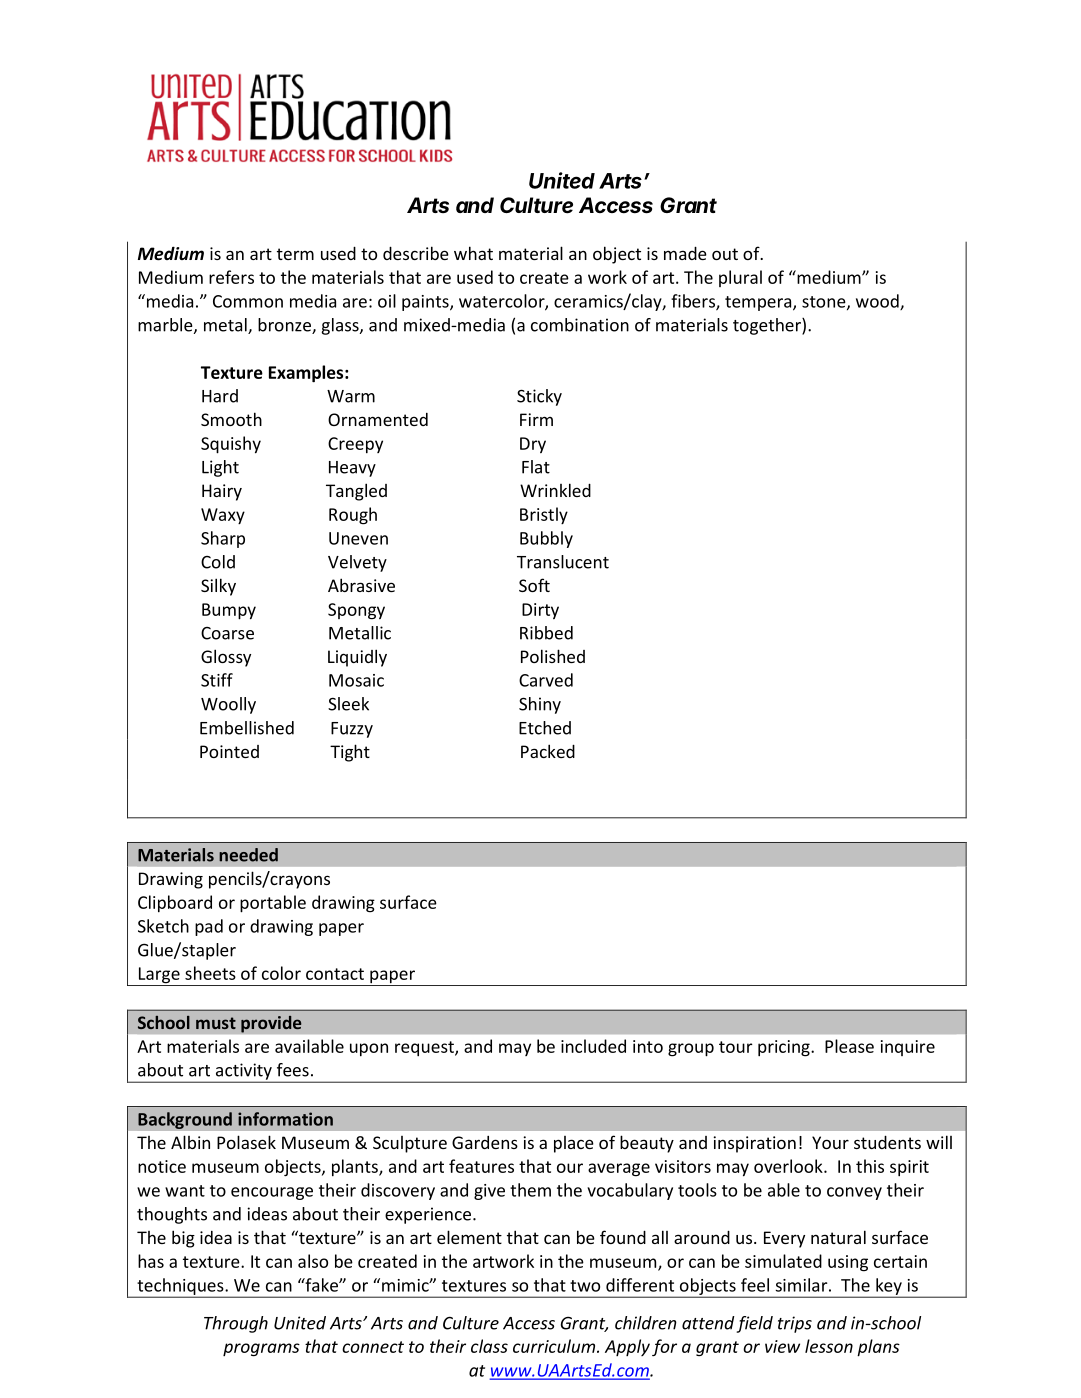  Describe the element at coordinates (244, 1072) in the image. I see `activity` at that location.
